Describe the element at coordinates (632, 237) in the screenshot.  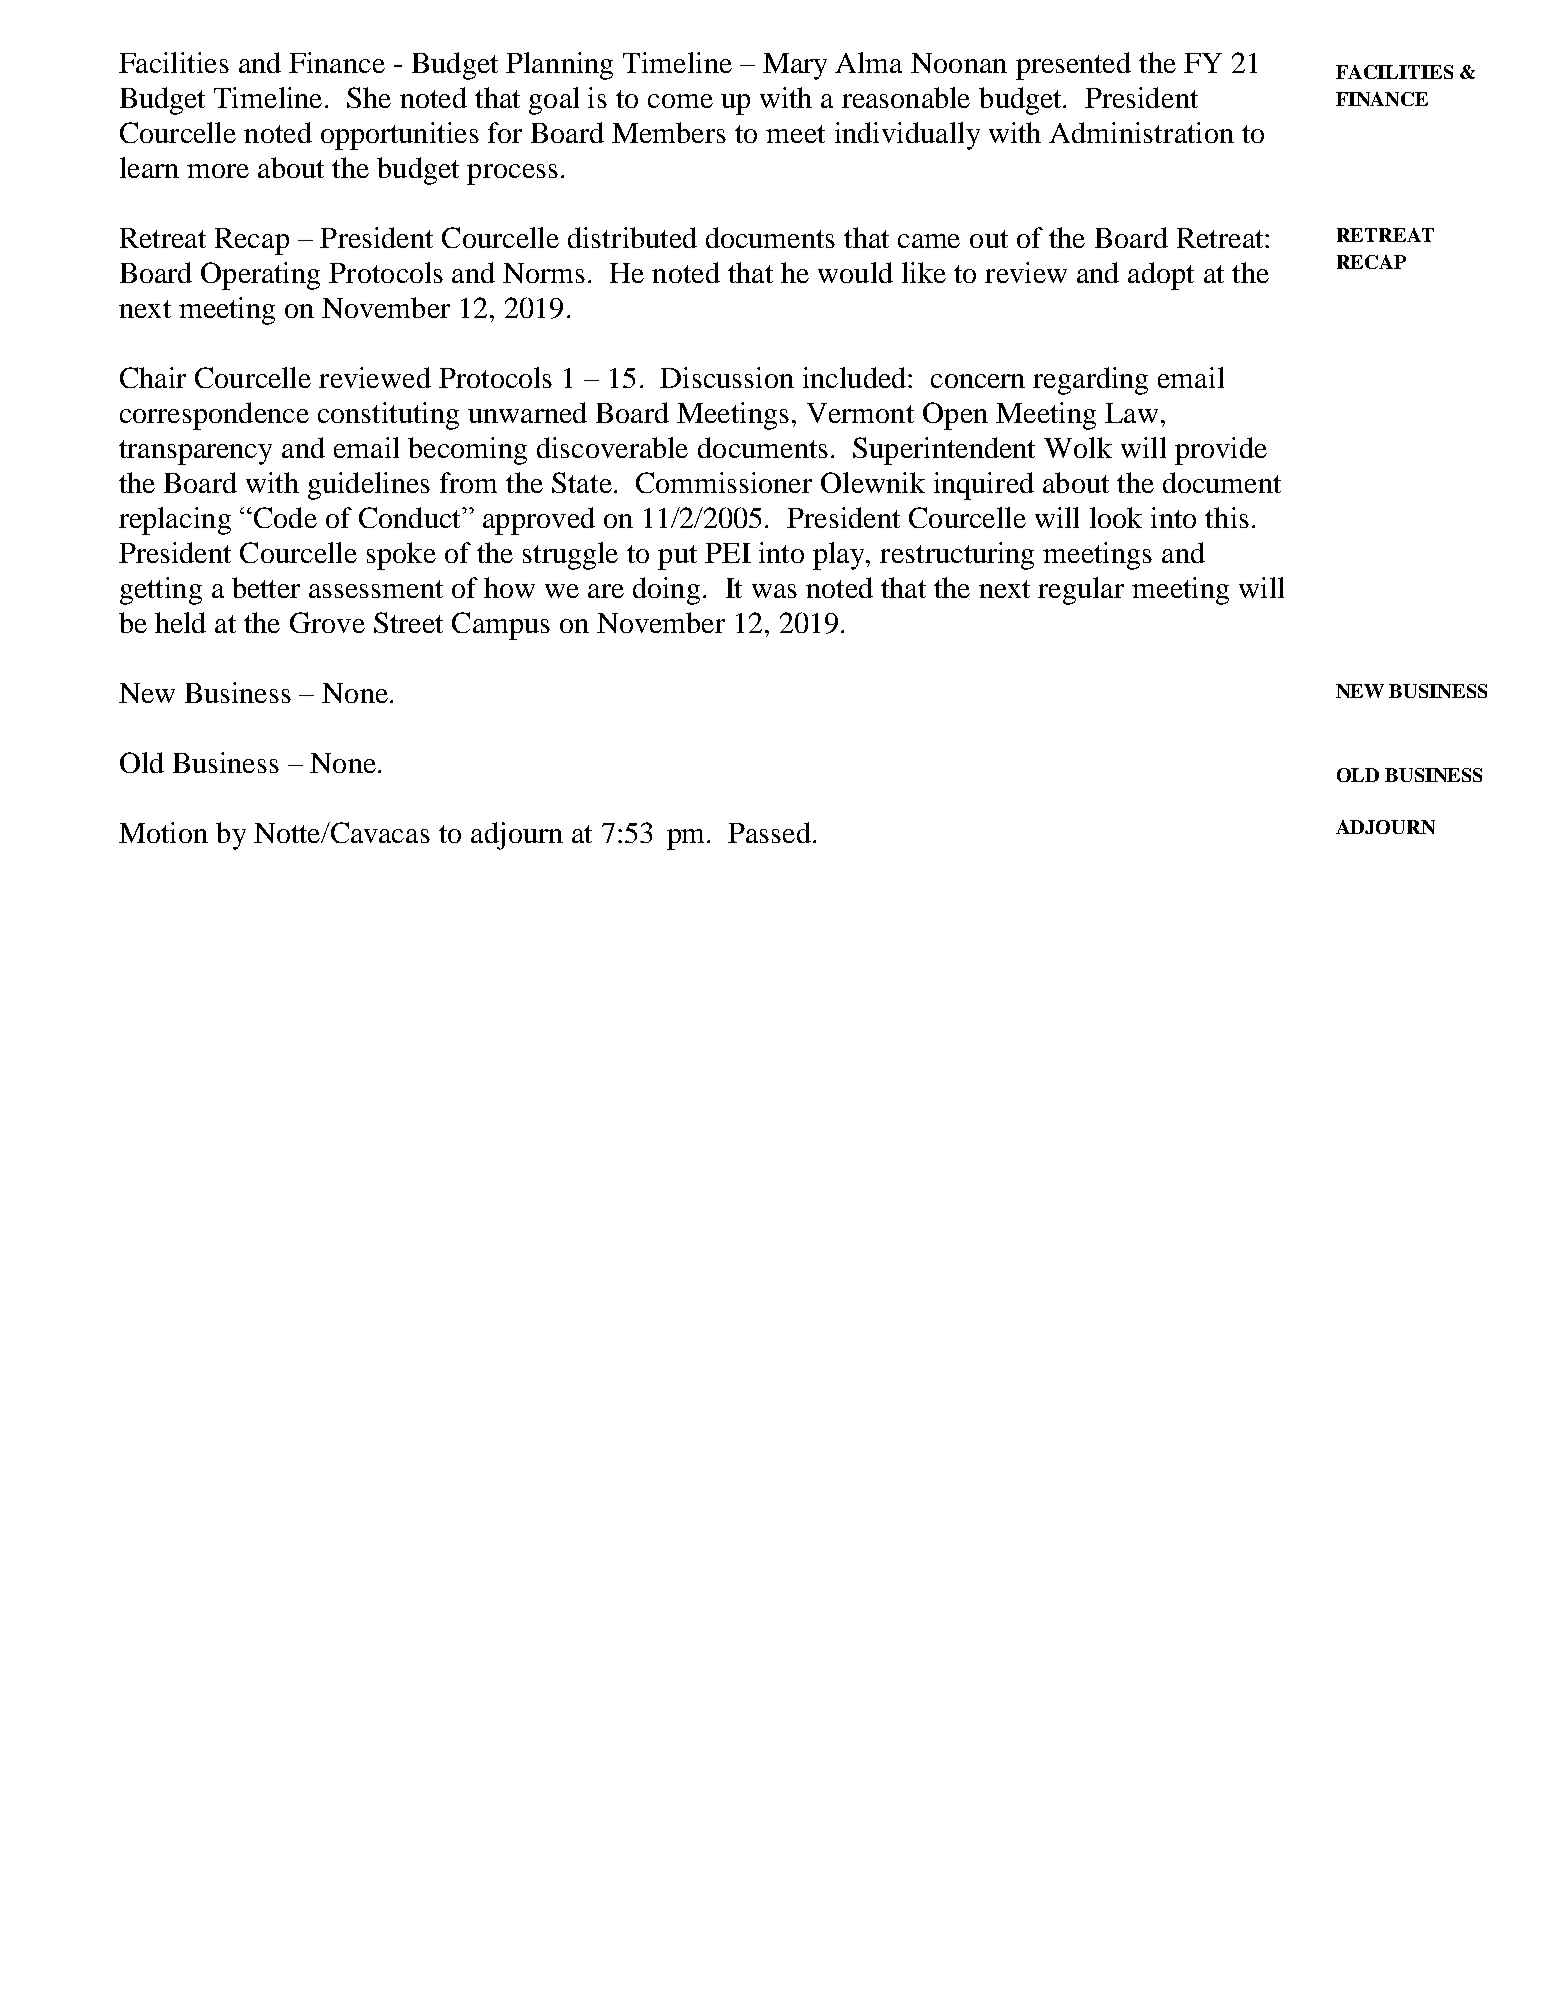
I see `distributed` at that location.
